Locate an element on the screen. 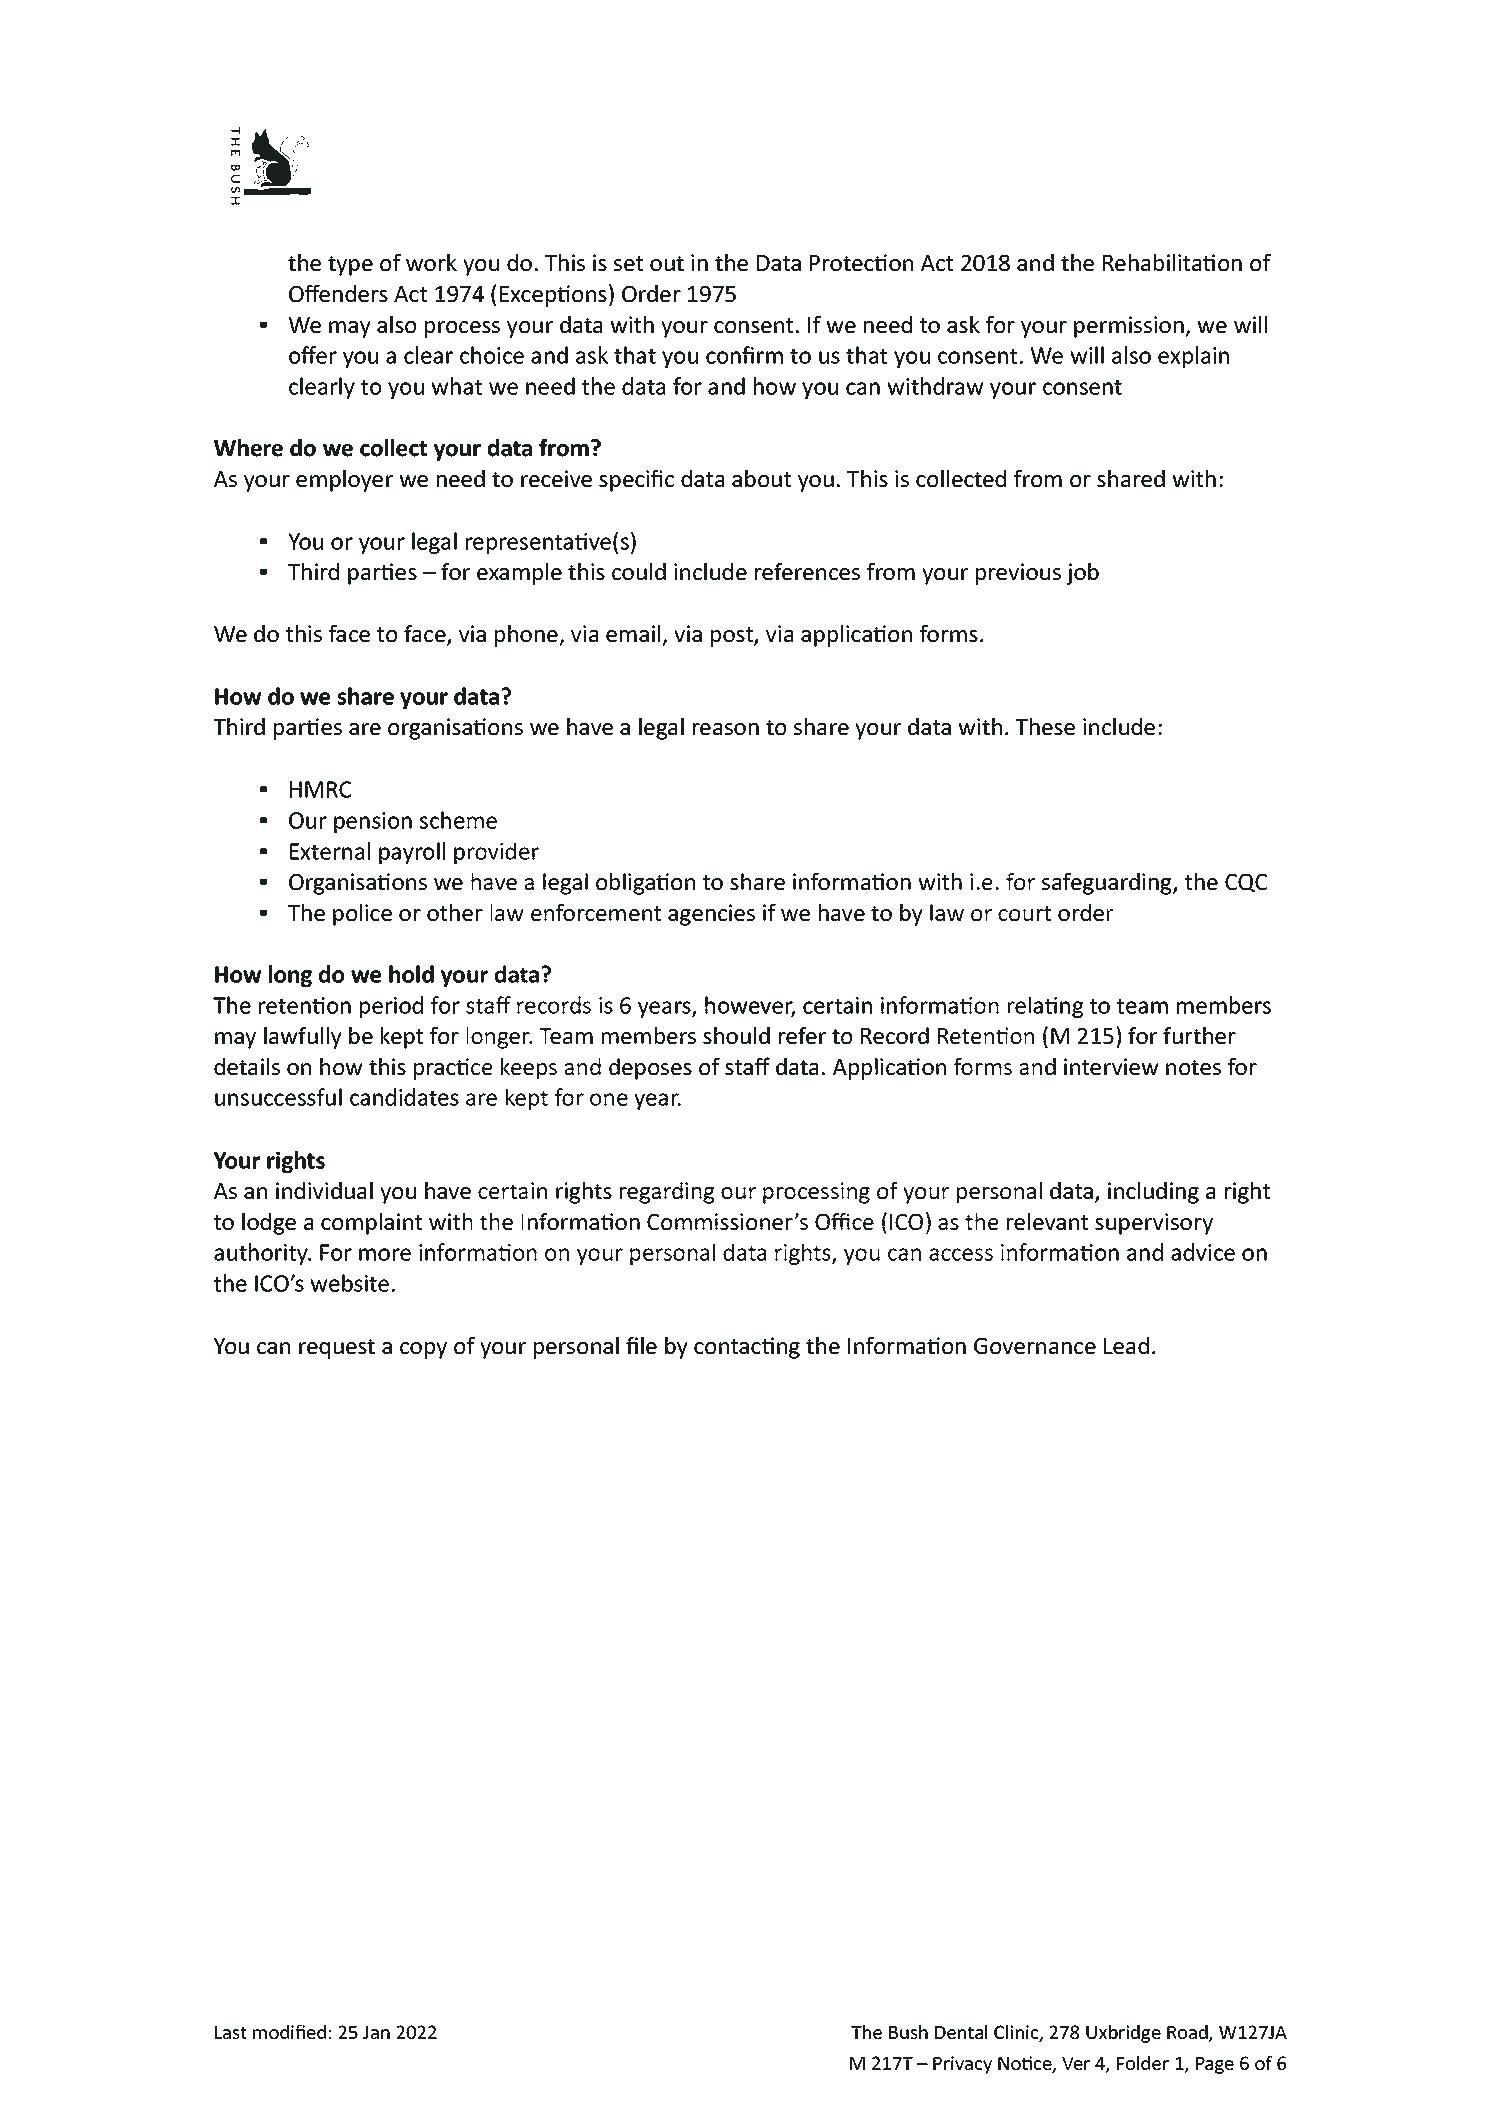 This screenshot has height=2124, width=1501. safeguarding is located at coordinates (1108, 884).
